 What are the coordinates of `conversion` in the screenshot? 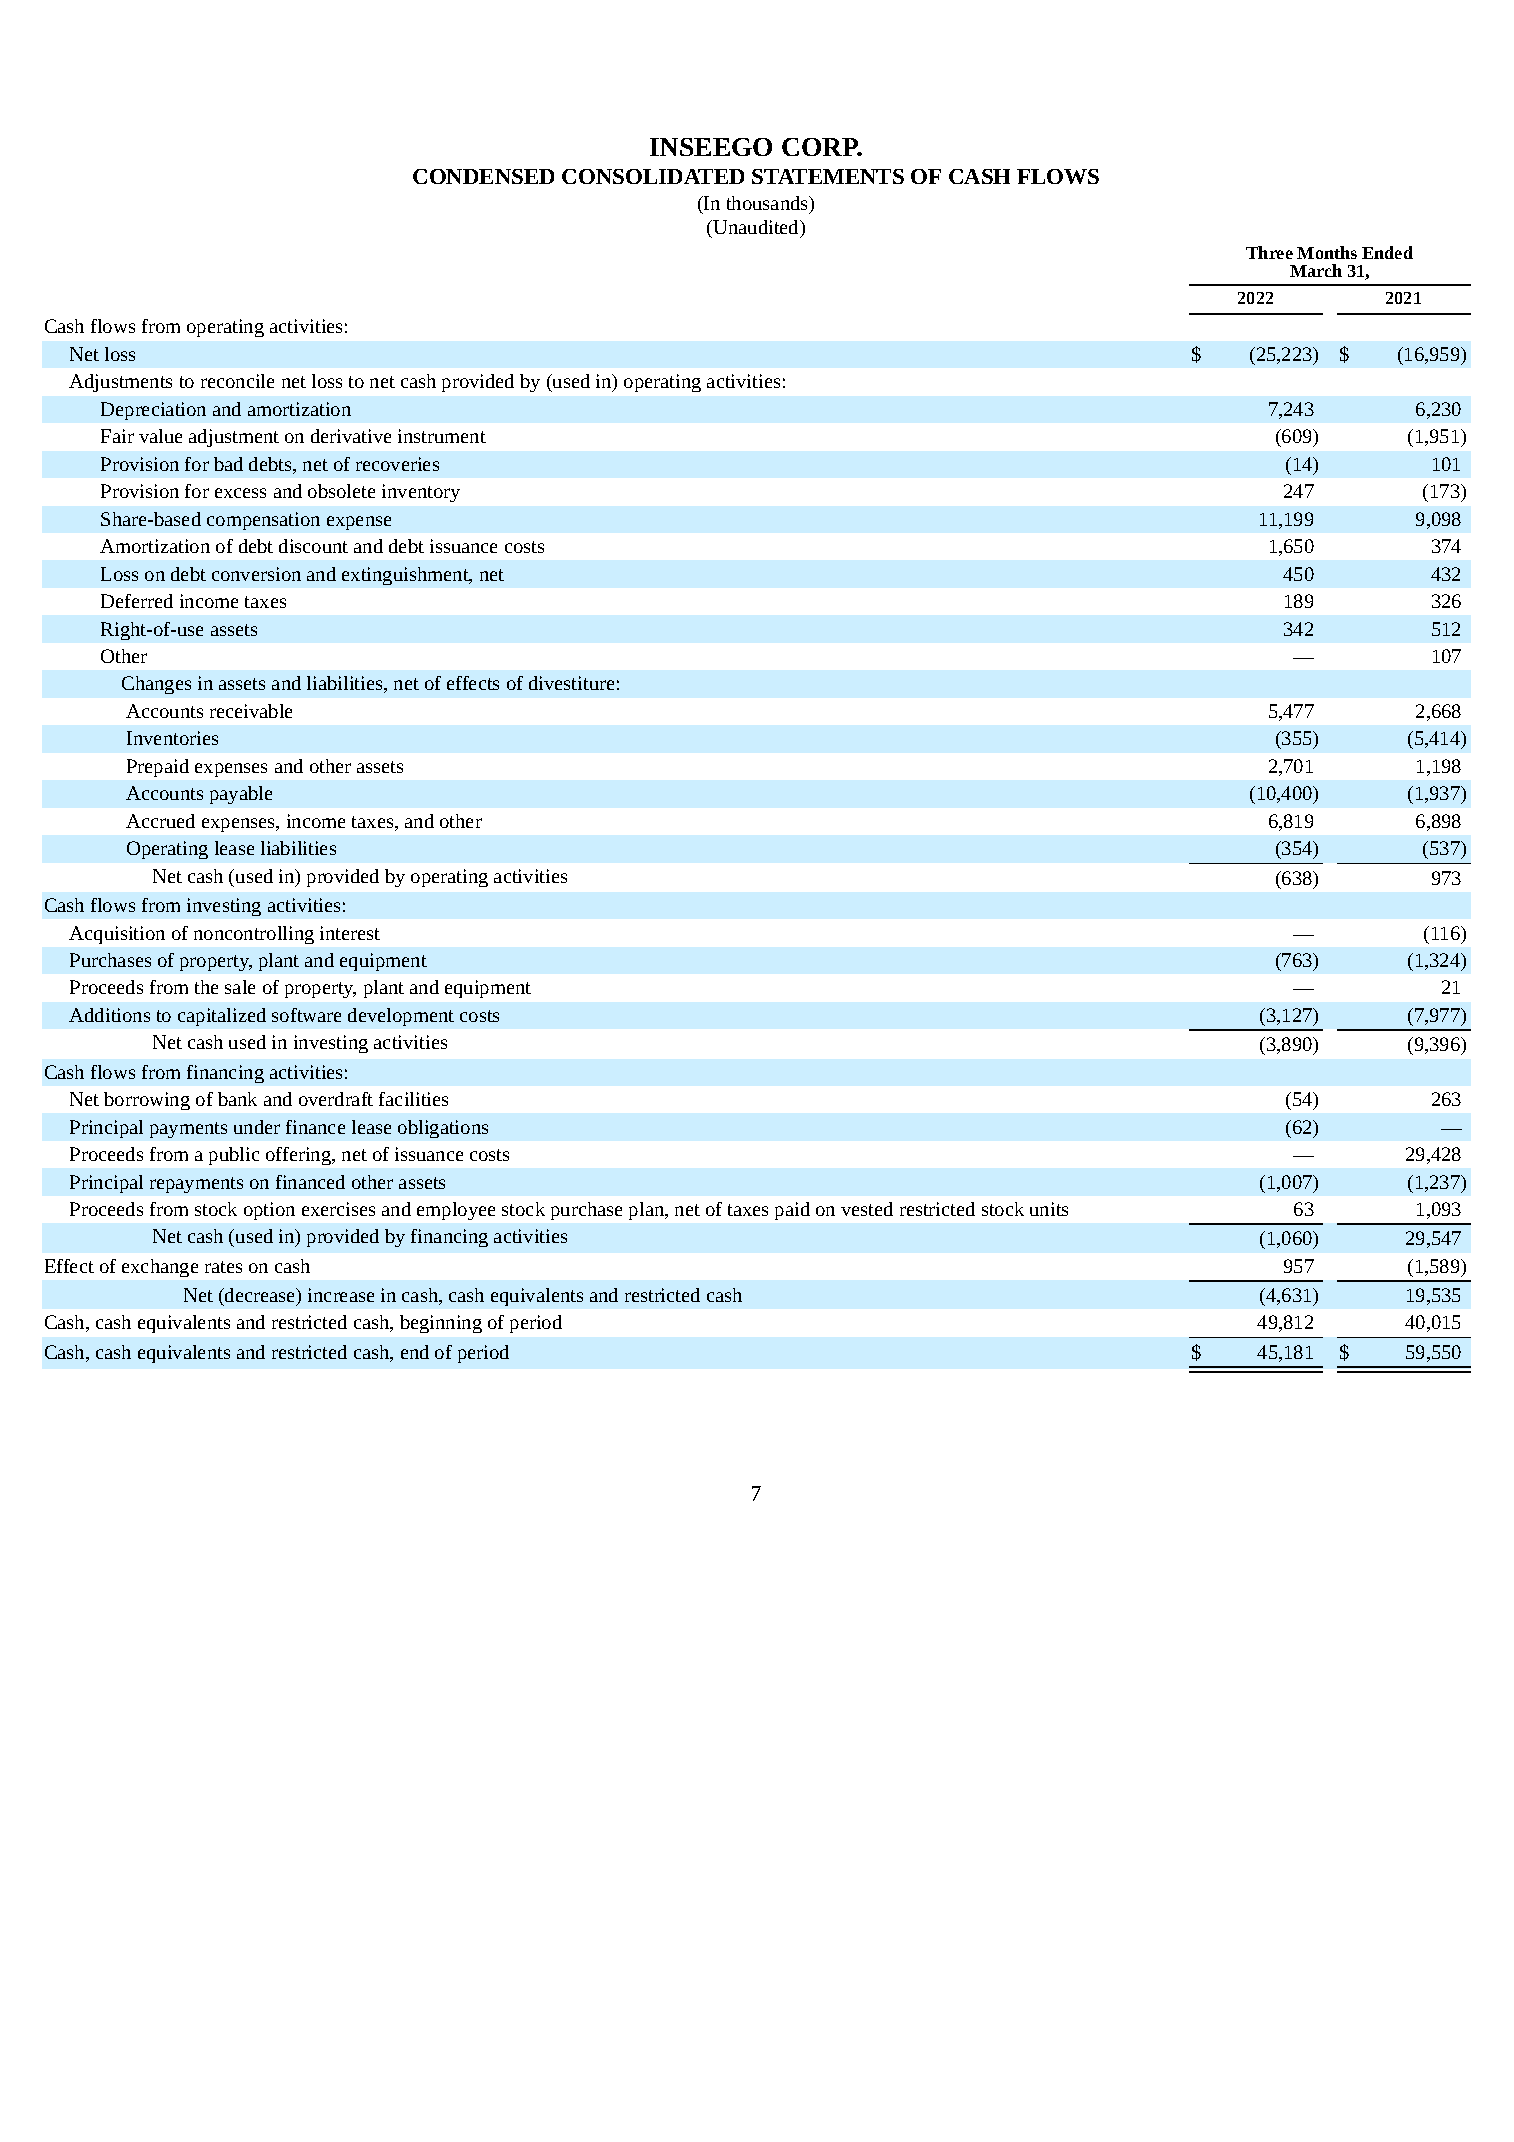 It's located at (256, 574).
